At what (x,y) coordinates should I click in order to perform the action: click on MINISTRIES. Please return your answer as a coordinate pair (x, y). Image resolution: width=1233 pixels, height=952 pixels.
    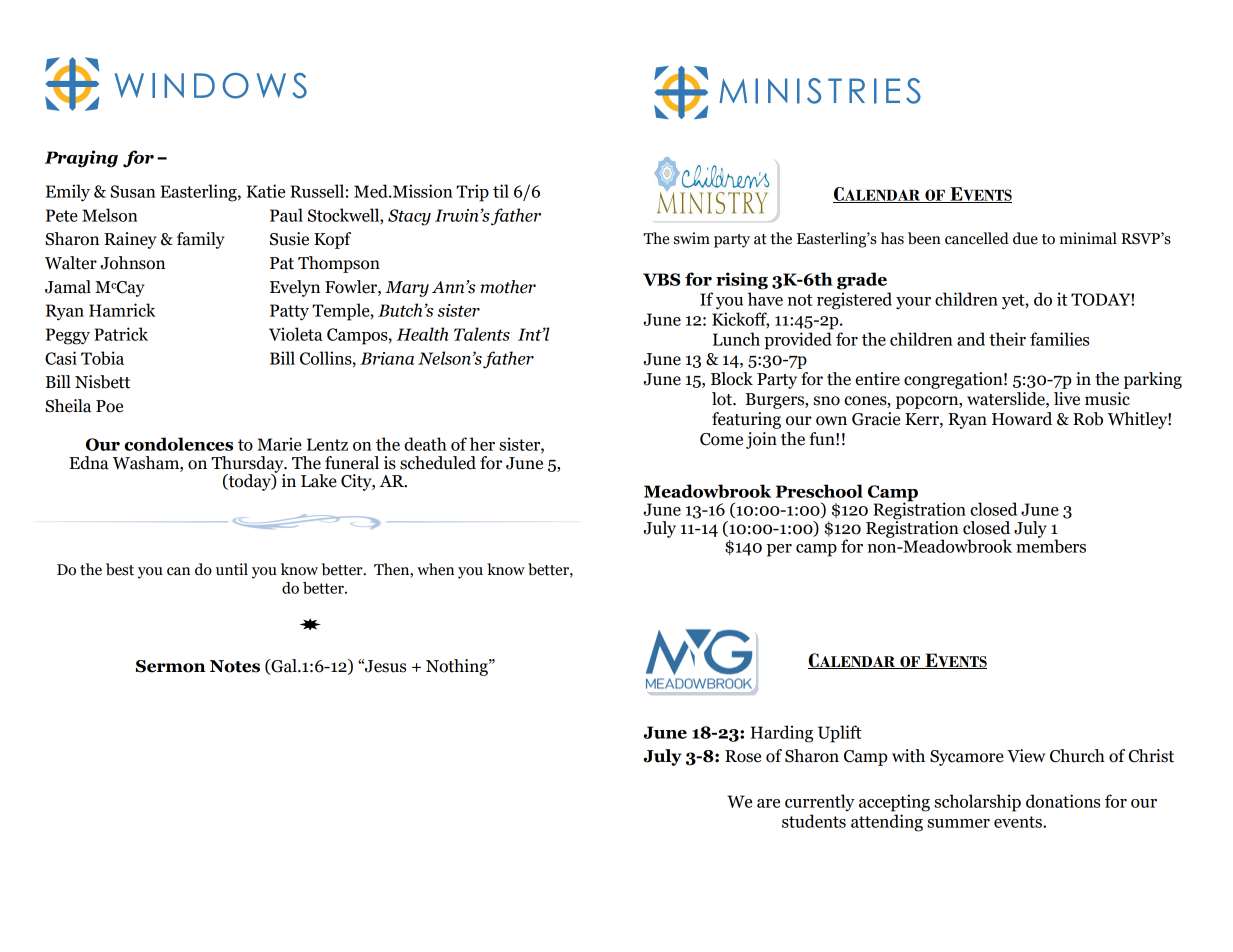
    Looking at the image, I should click on (820, 91).
